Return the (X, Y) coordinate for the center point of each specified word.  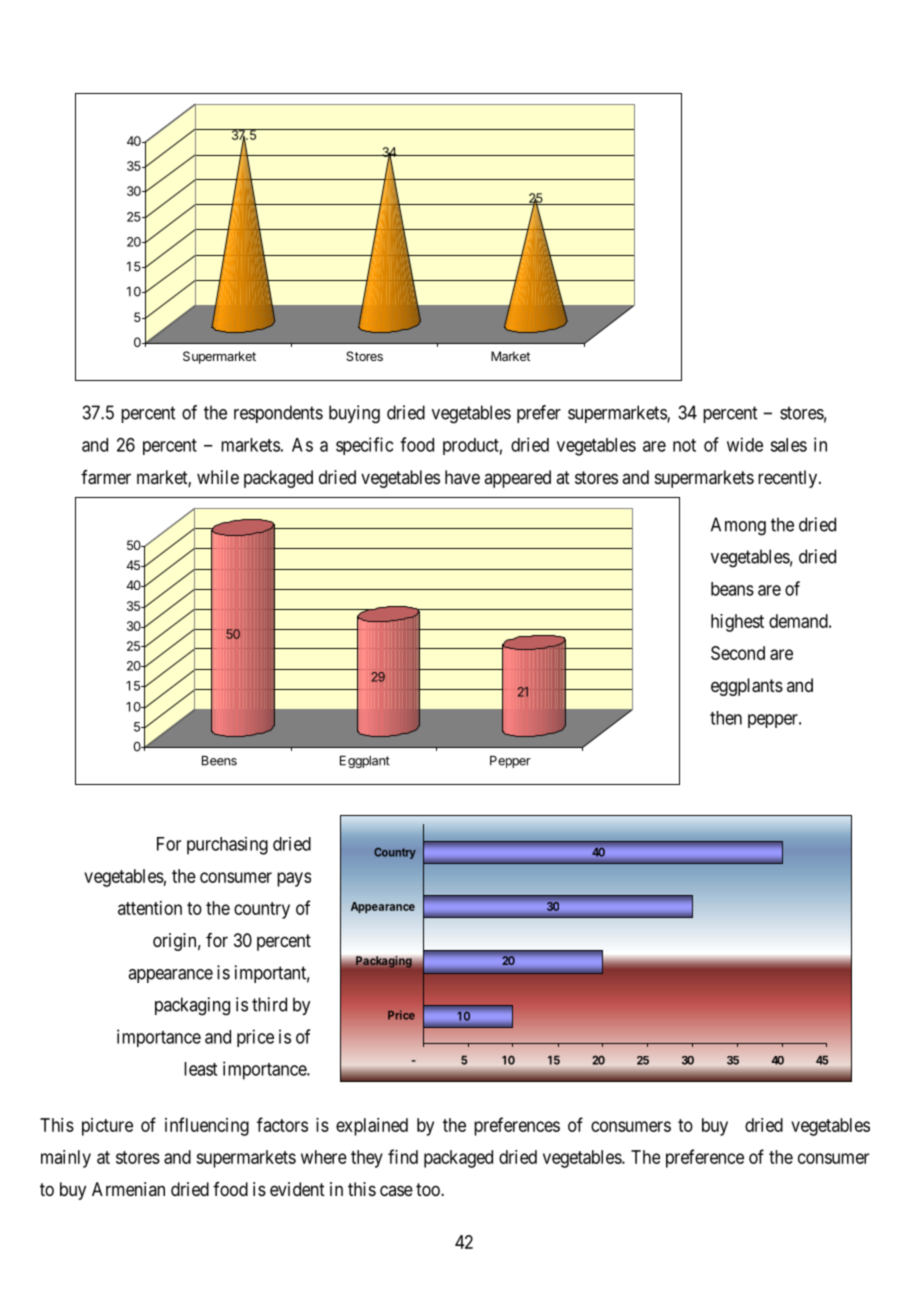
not (684, 445)
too (429, 1189)
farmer (106, 477)
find (403, 1156)
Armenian (128, 1189)
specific (364, 446)
